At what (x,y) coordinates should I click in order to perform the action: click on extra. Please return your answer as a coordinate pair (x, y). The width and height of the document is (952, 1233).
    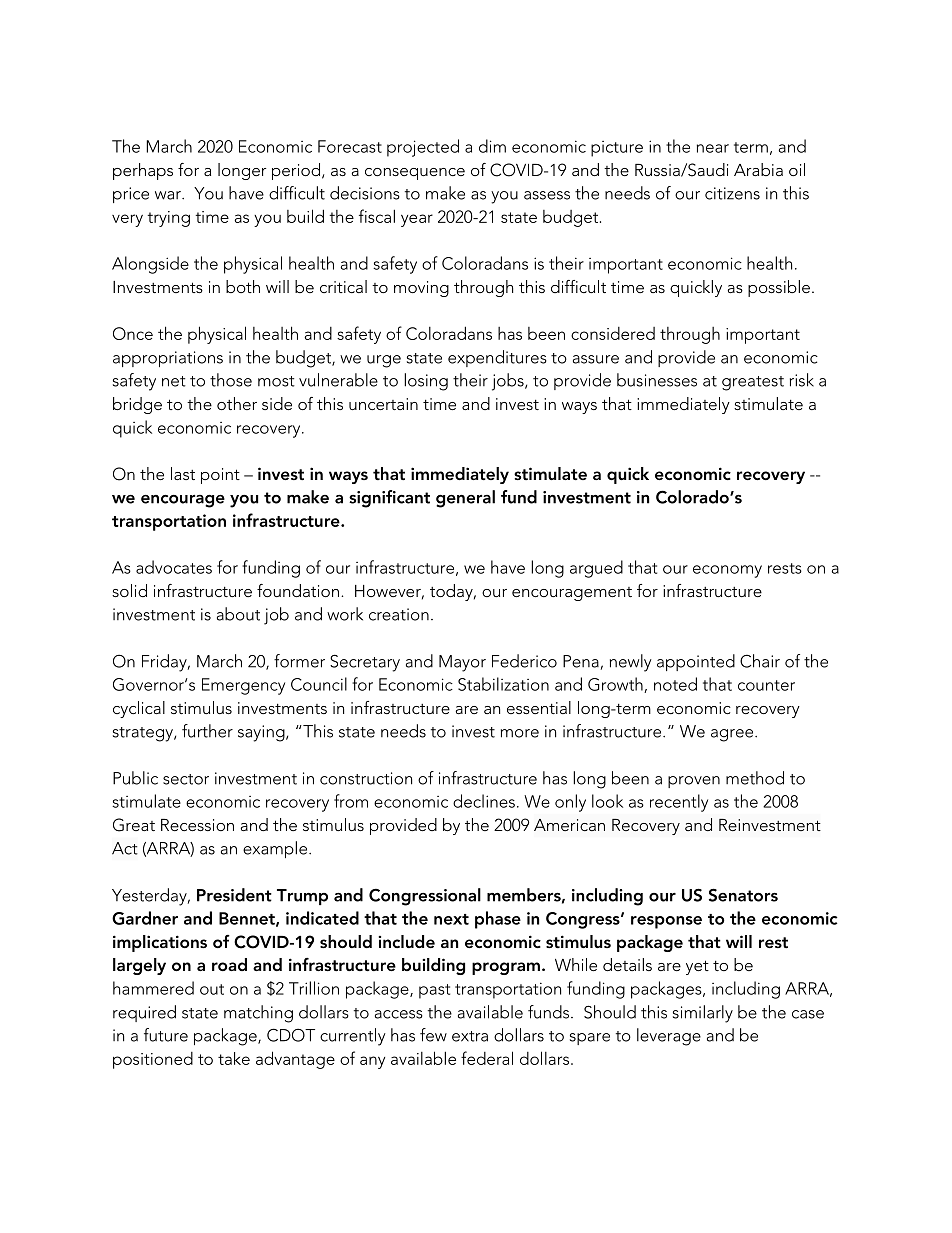
    Looking at the image, I should click on (470, 1036).
